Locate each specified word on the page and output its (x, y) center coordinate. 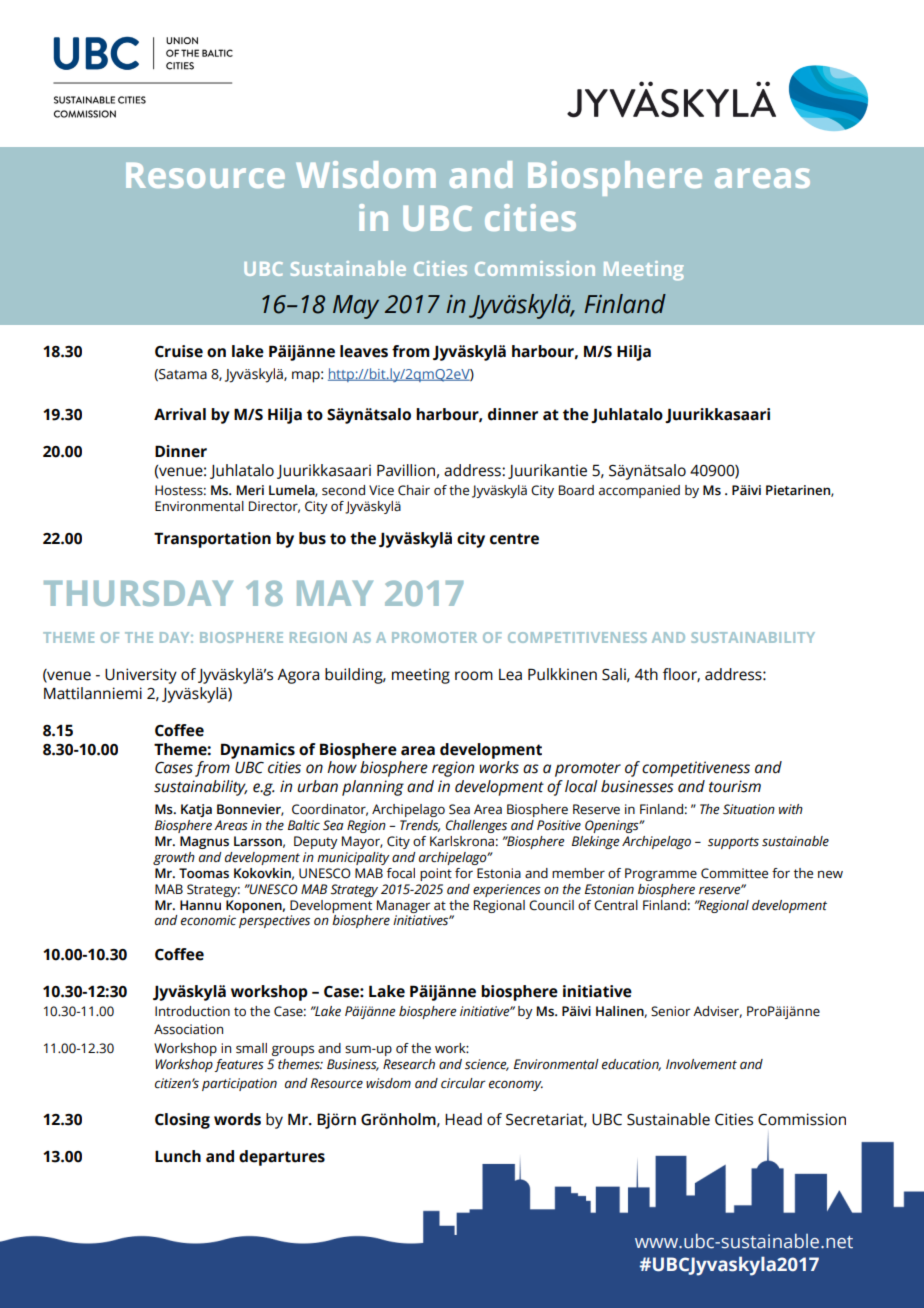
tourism (735, 786)
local (581, 786)
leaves (364, 351)
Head (463, 1119)
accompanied (639, 491)
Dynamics (258, 751)
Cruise (179, 351)
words (237, 1119)
